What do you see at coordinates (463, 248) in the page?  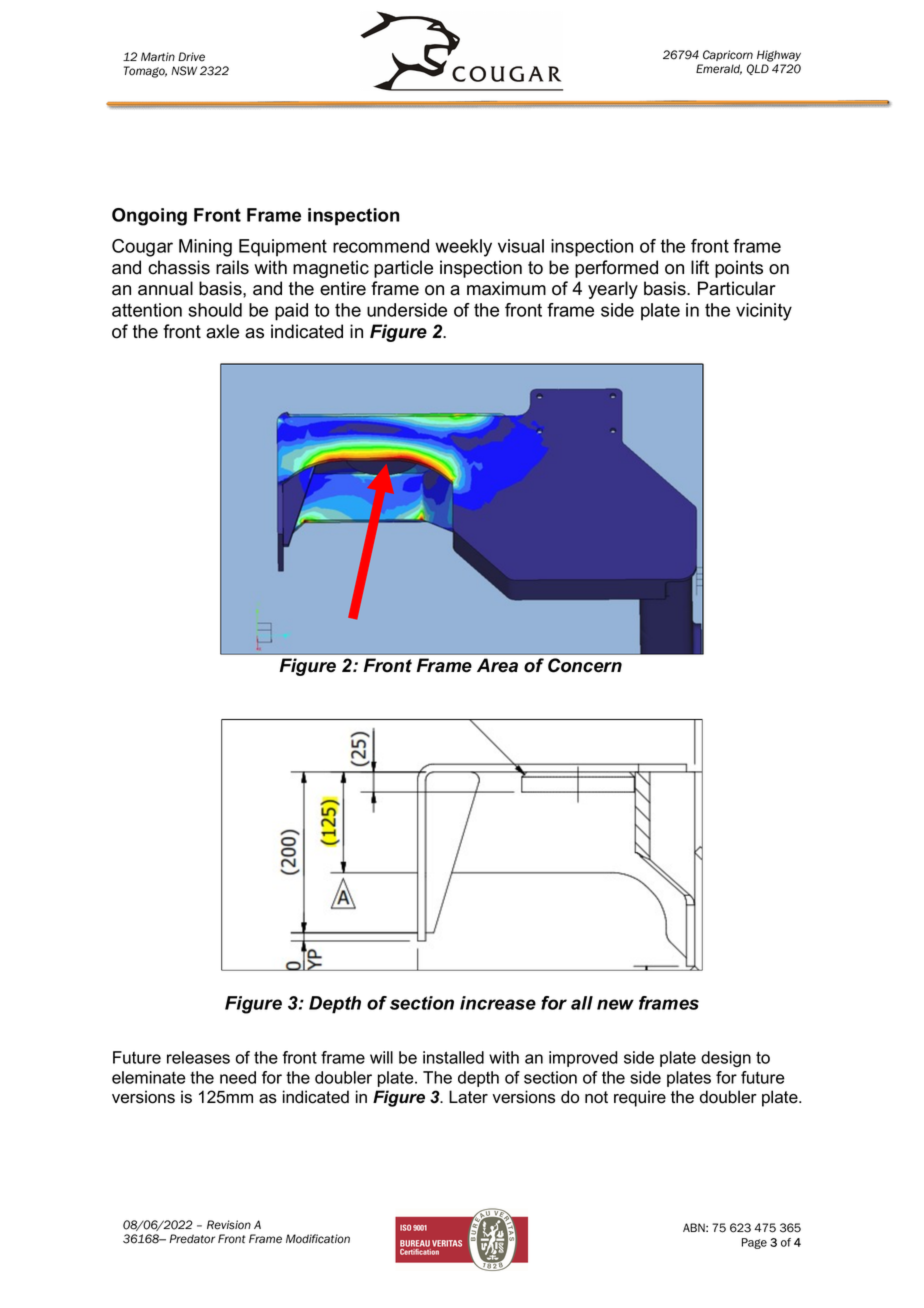 I see `weekly` at bounding box center [463, 248].
